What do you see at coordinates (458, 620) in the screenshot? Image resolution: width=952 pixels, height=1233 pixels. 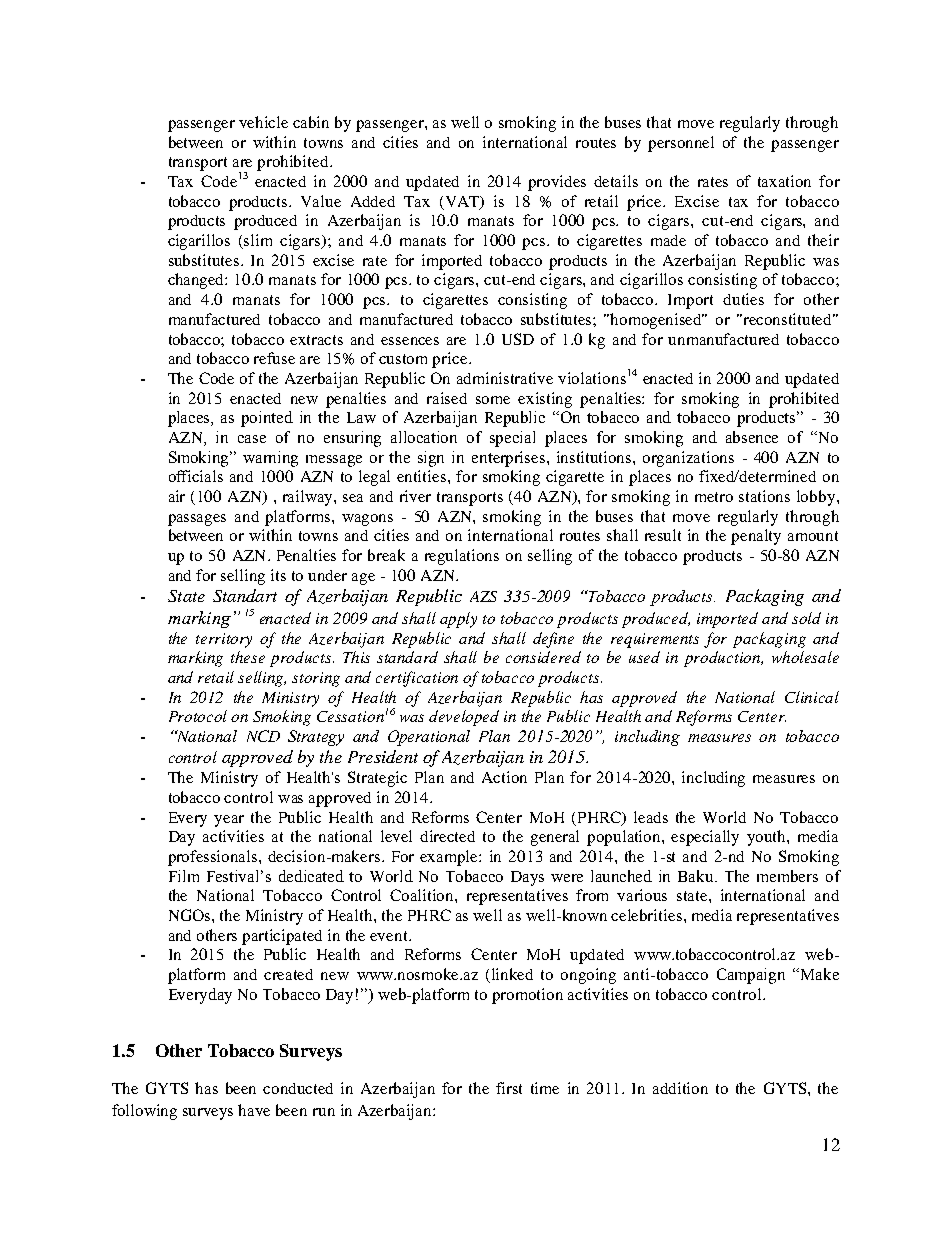 I see `apply` at bounding box center [458, 620].
